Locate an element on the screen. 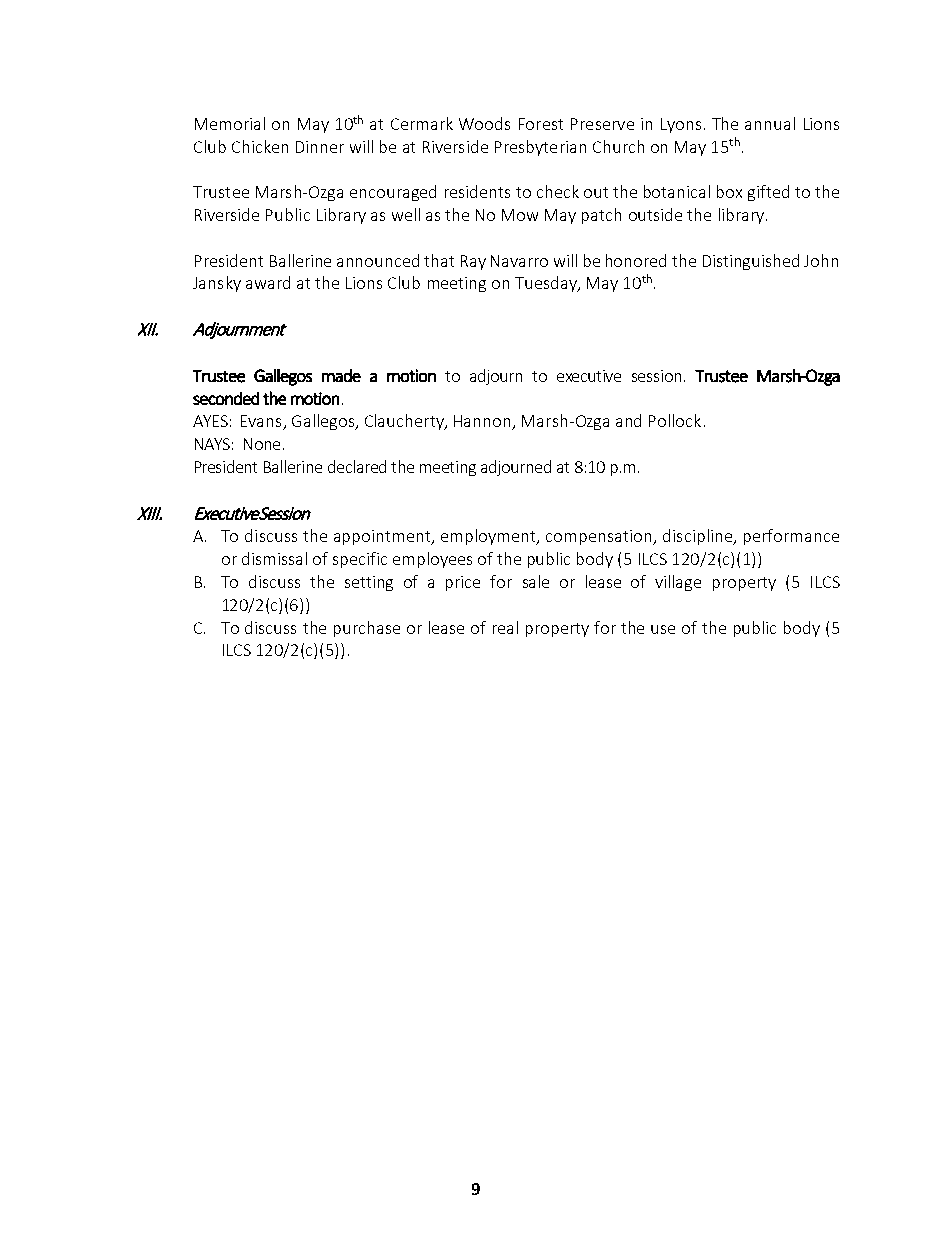 The image size is (952, 1233). award is located at coordinates (268, 282).
